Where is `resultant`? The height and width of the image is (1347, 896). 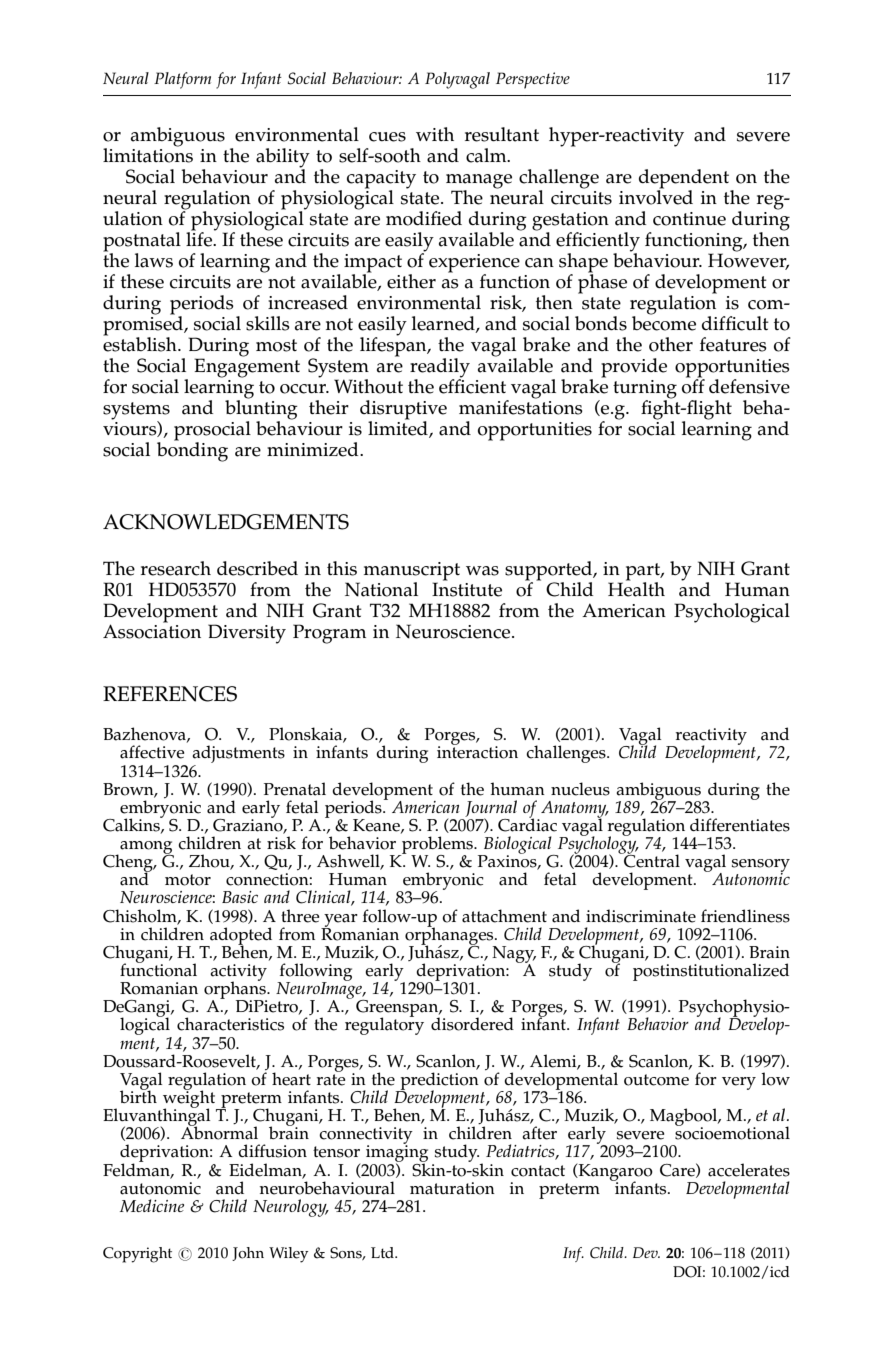
resultant is located at coordinates (502, 134).
